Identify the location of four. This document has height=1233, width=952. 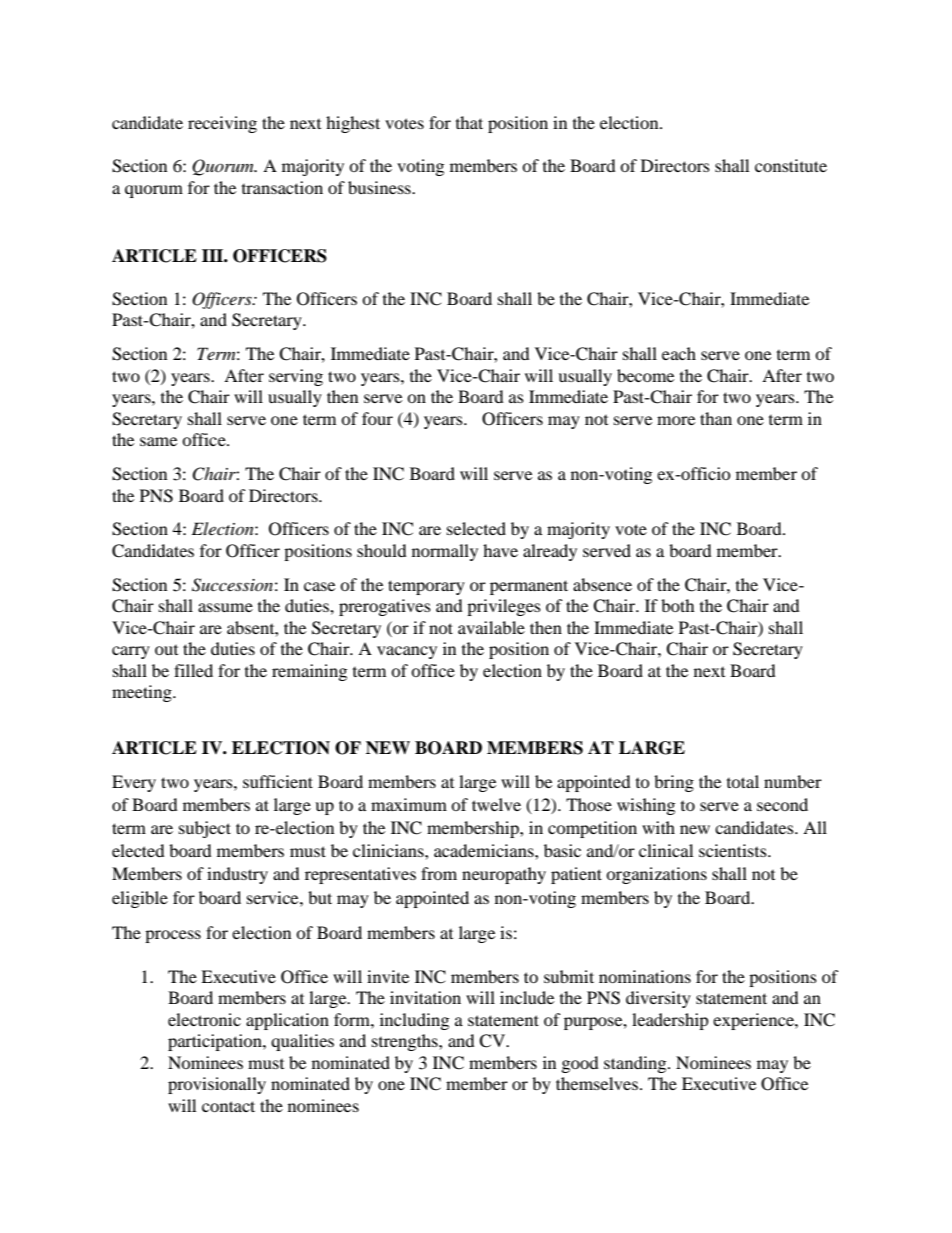
(377, 418).
